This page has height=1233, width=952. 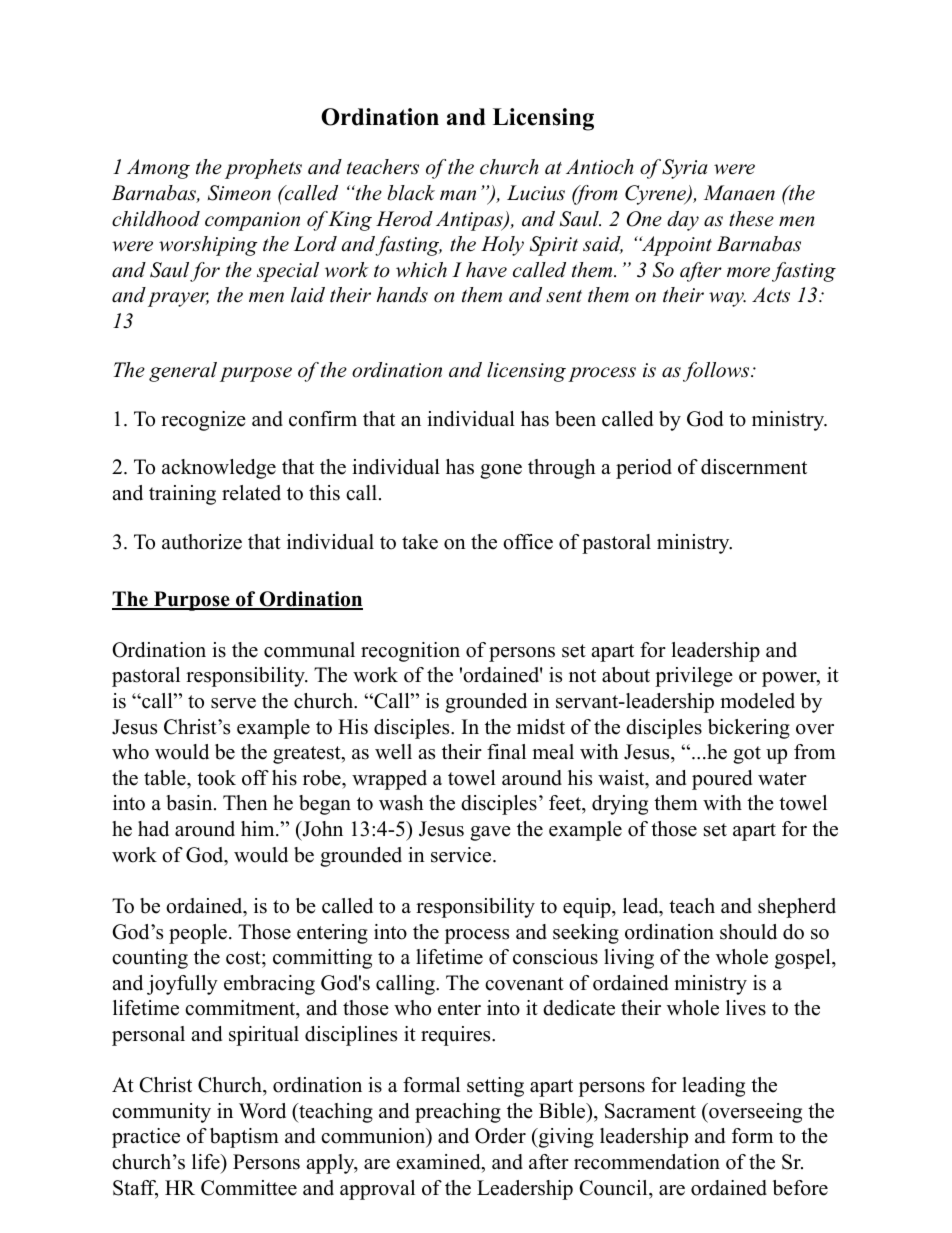 What do you see at coordinates (647, 1162) in the page?
I see `recommendation` at bounding box center [647, 1162].
